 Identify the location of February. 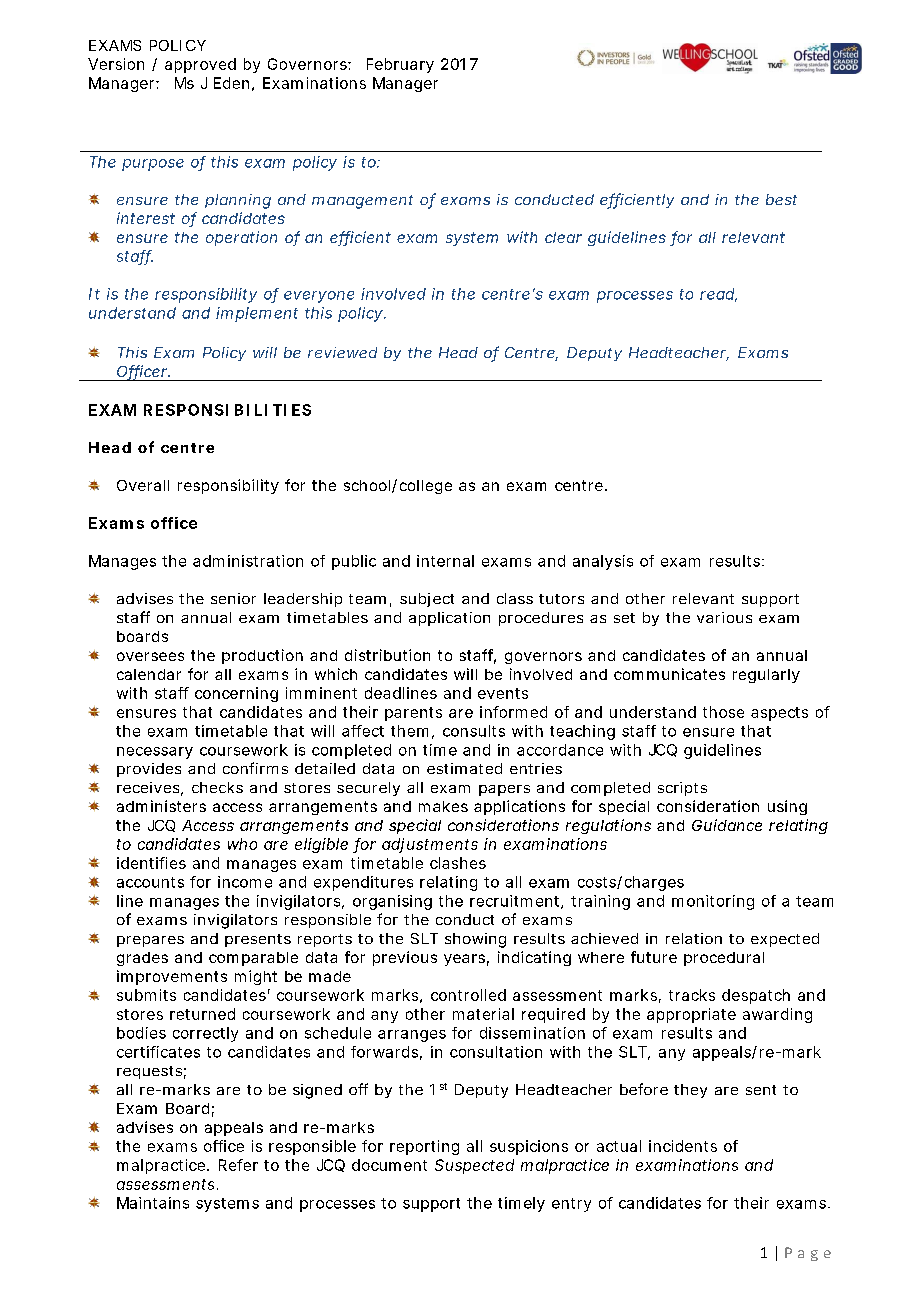
(400, 65).
